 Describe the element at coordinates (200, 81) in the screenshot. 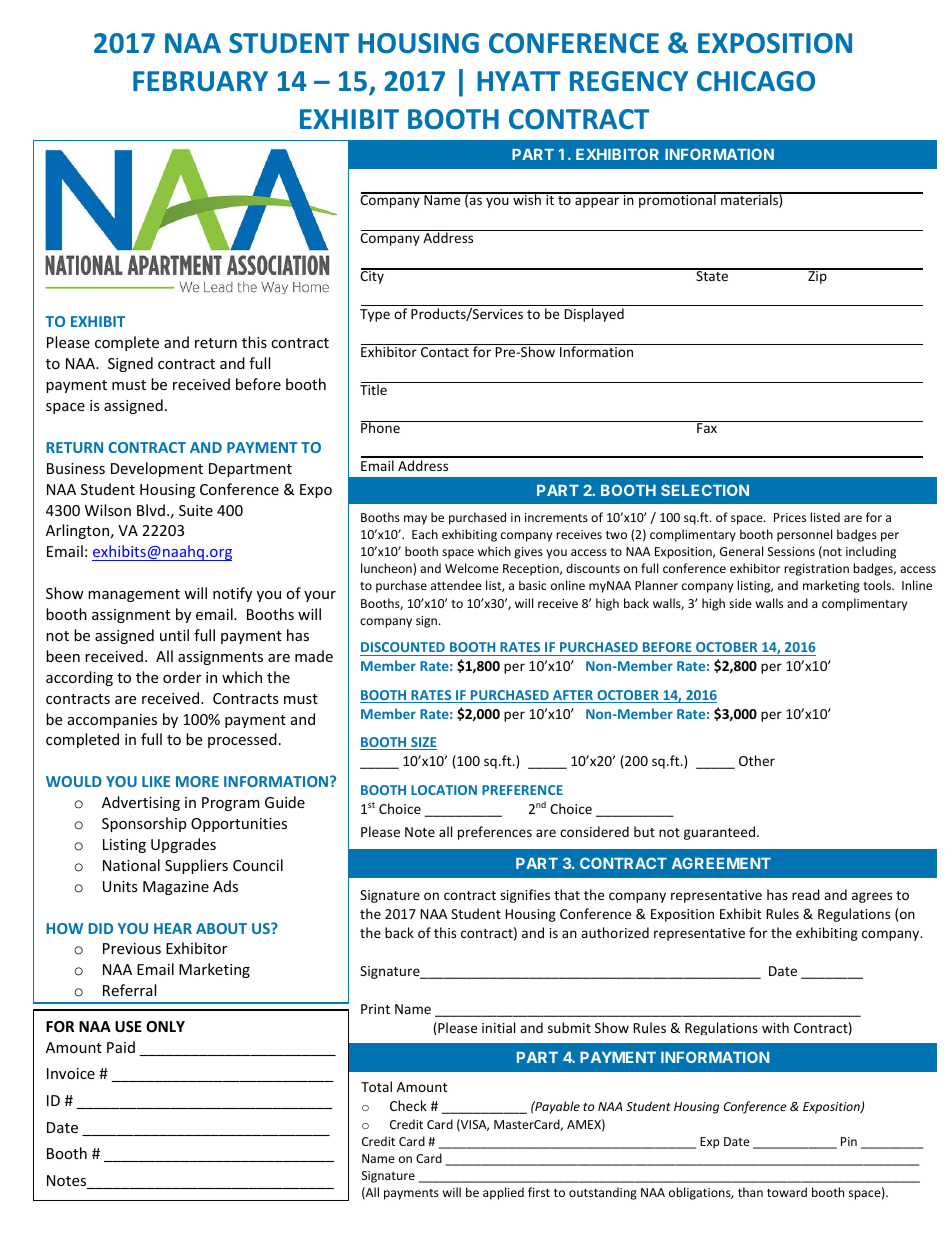

I see `FEBRUARY` at that location.
